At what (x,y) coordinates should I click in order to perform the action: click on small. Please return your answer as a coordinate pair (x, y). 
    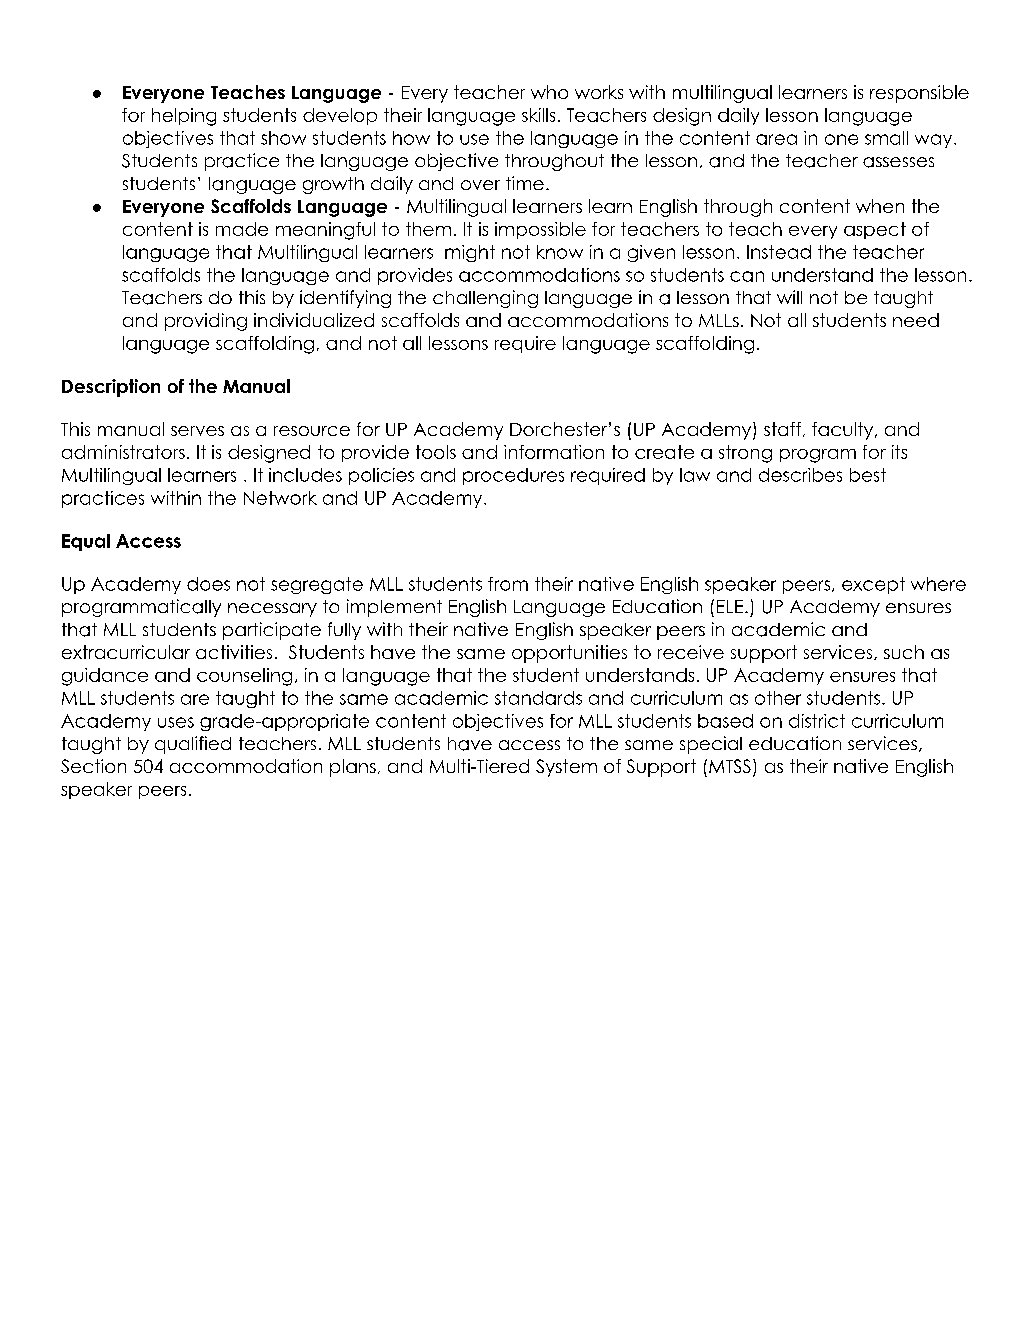
    Looking at the image, I should click on (886, 138).
